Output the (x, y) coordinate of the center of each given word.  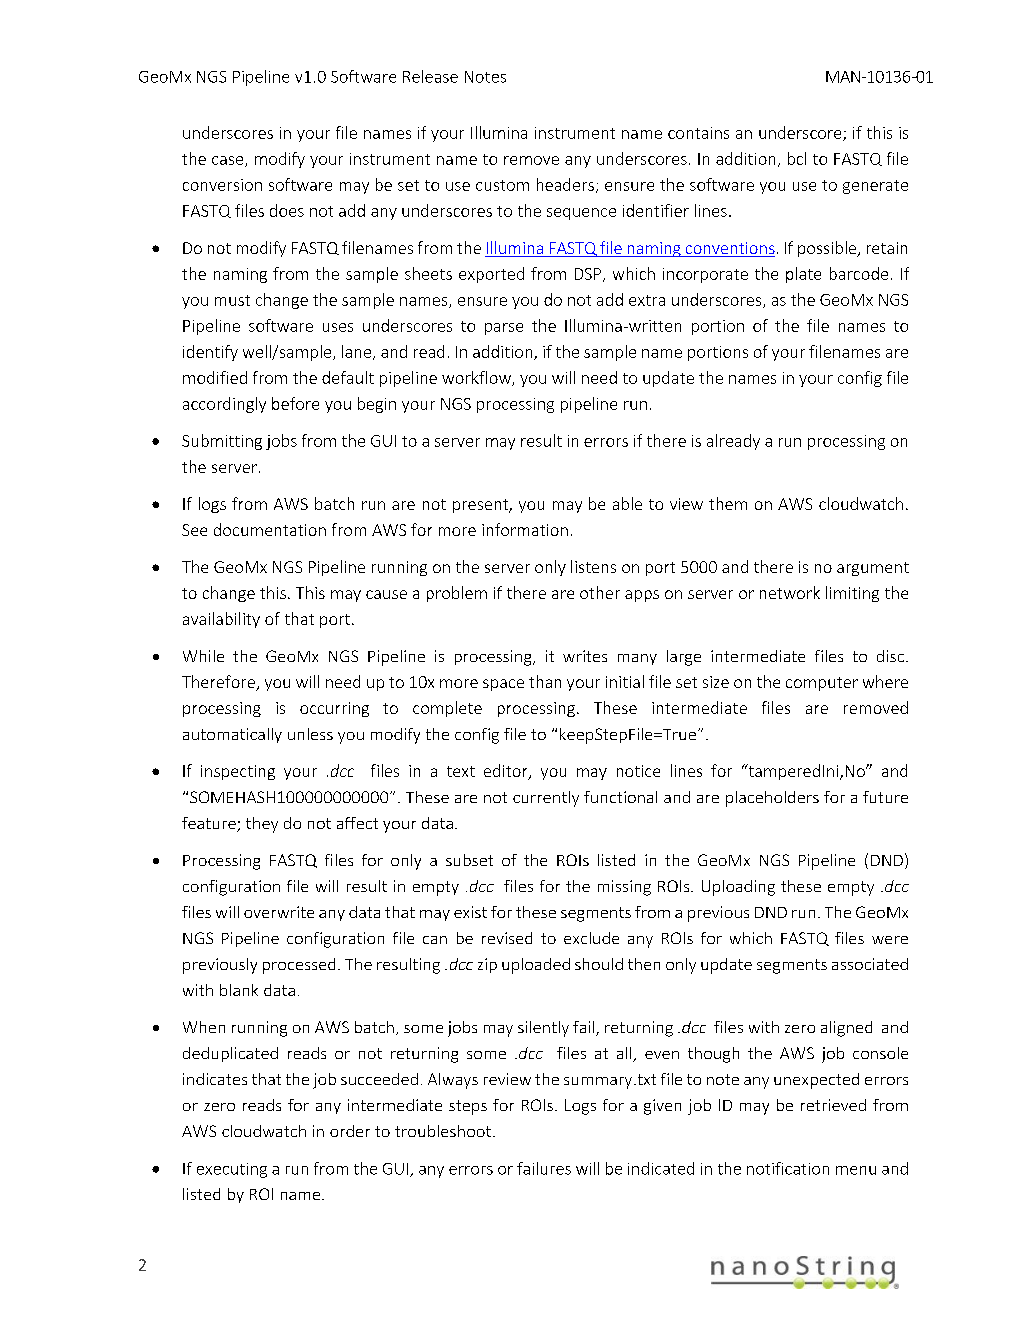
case (229, 161)
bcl (797, 158)
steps (468, 1107)
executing (232, 1170)
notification (788, 1168)
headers (565, 184)
